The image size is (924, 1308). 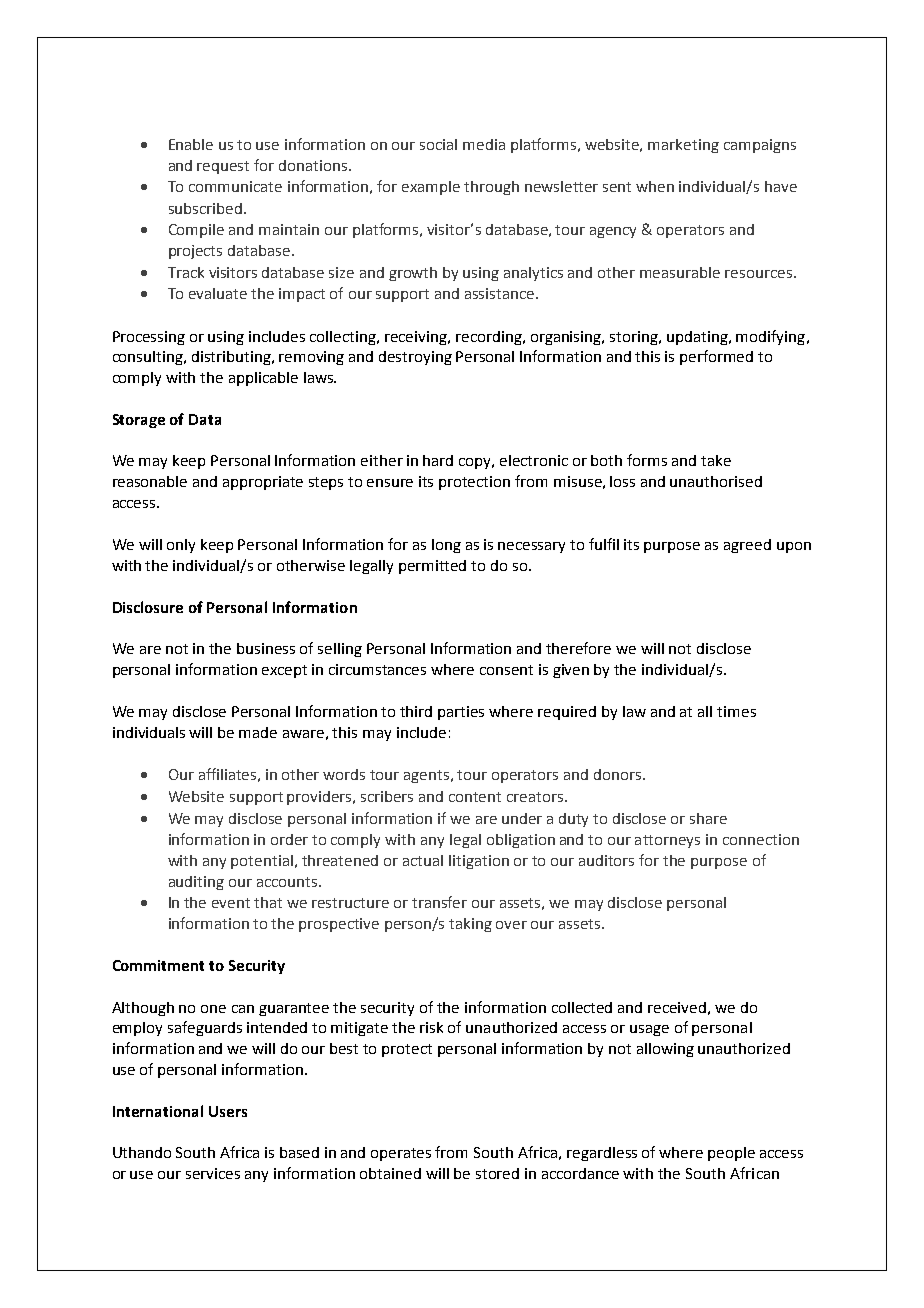 What do you see at coordinates (736, 711) in the screenshot?
I see `times` at bounding box center [736, 711].
